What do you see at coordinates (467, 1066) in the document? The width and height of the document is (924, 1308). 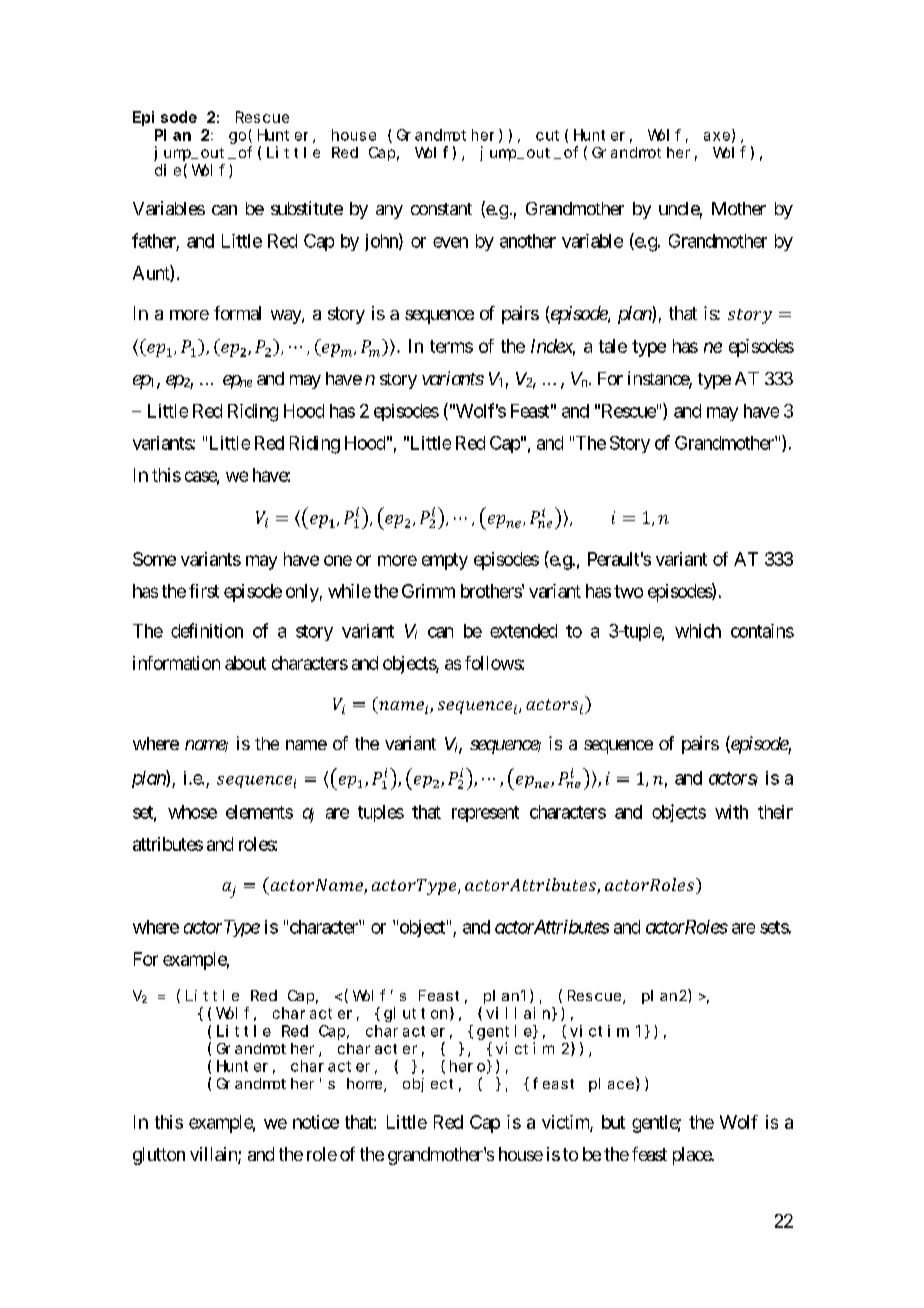 I see `hero` at bounding box center [467, 1066].
